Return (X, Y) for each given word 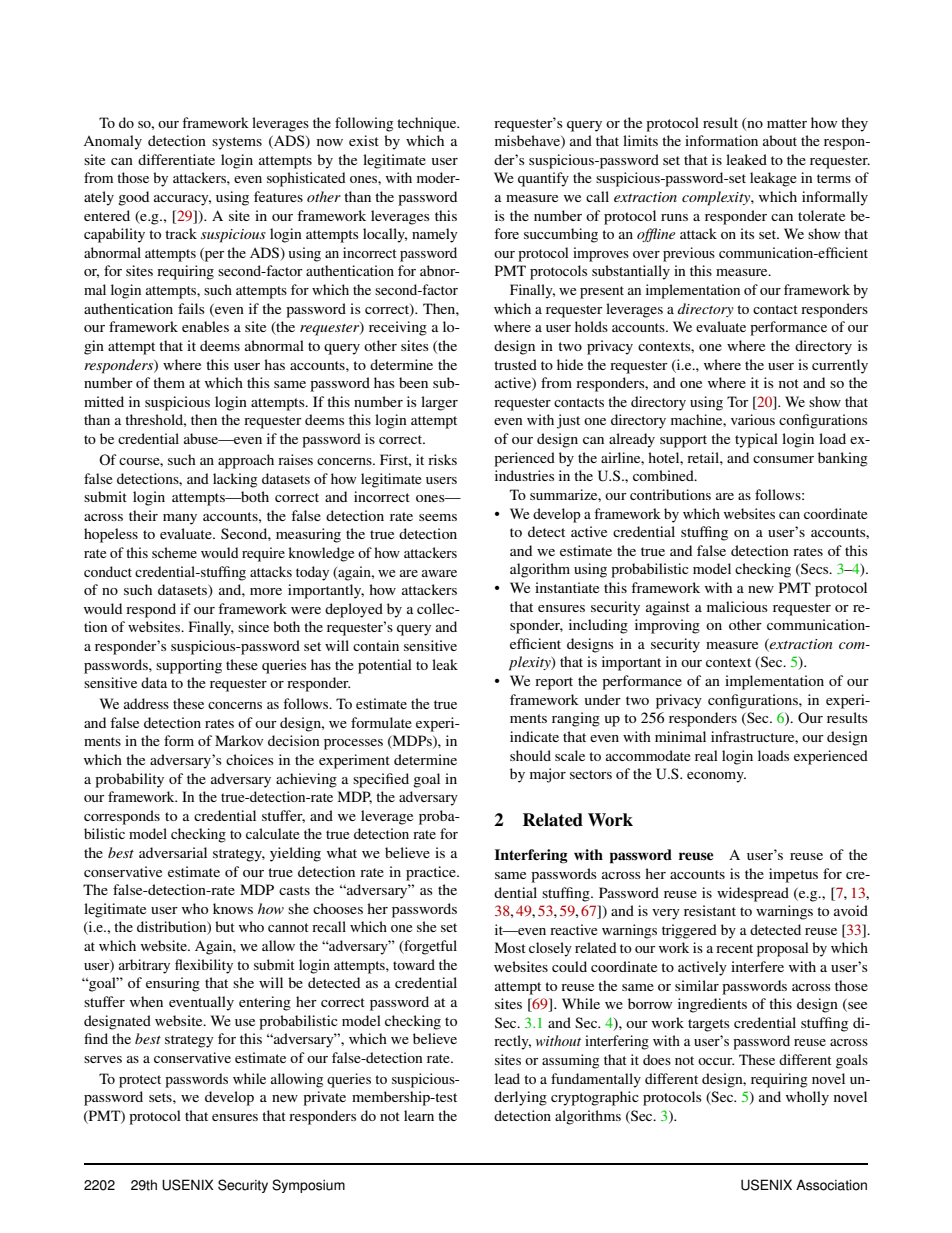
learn (419, 1115)
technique (428, 124)
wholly (807, 1098)
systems (237, 143)
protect (140, 1081)
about (780, 140)
